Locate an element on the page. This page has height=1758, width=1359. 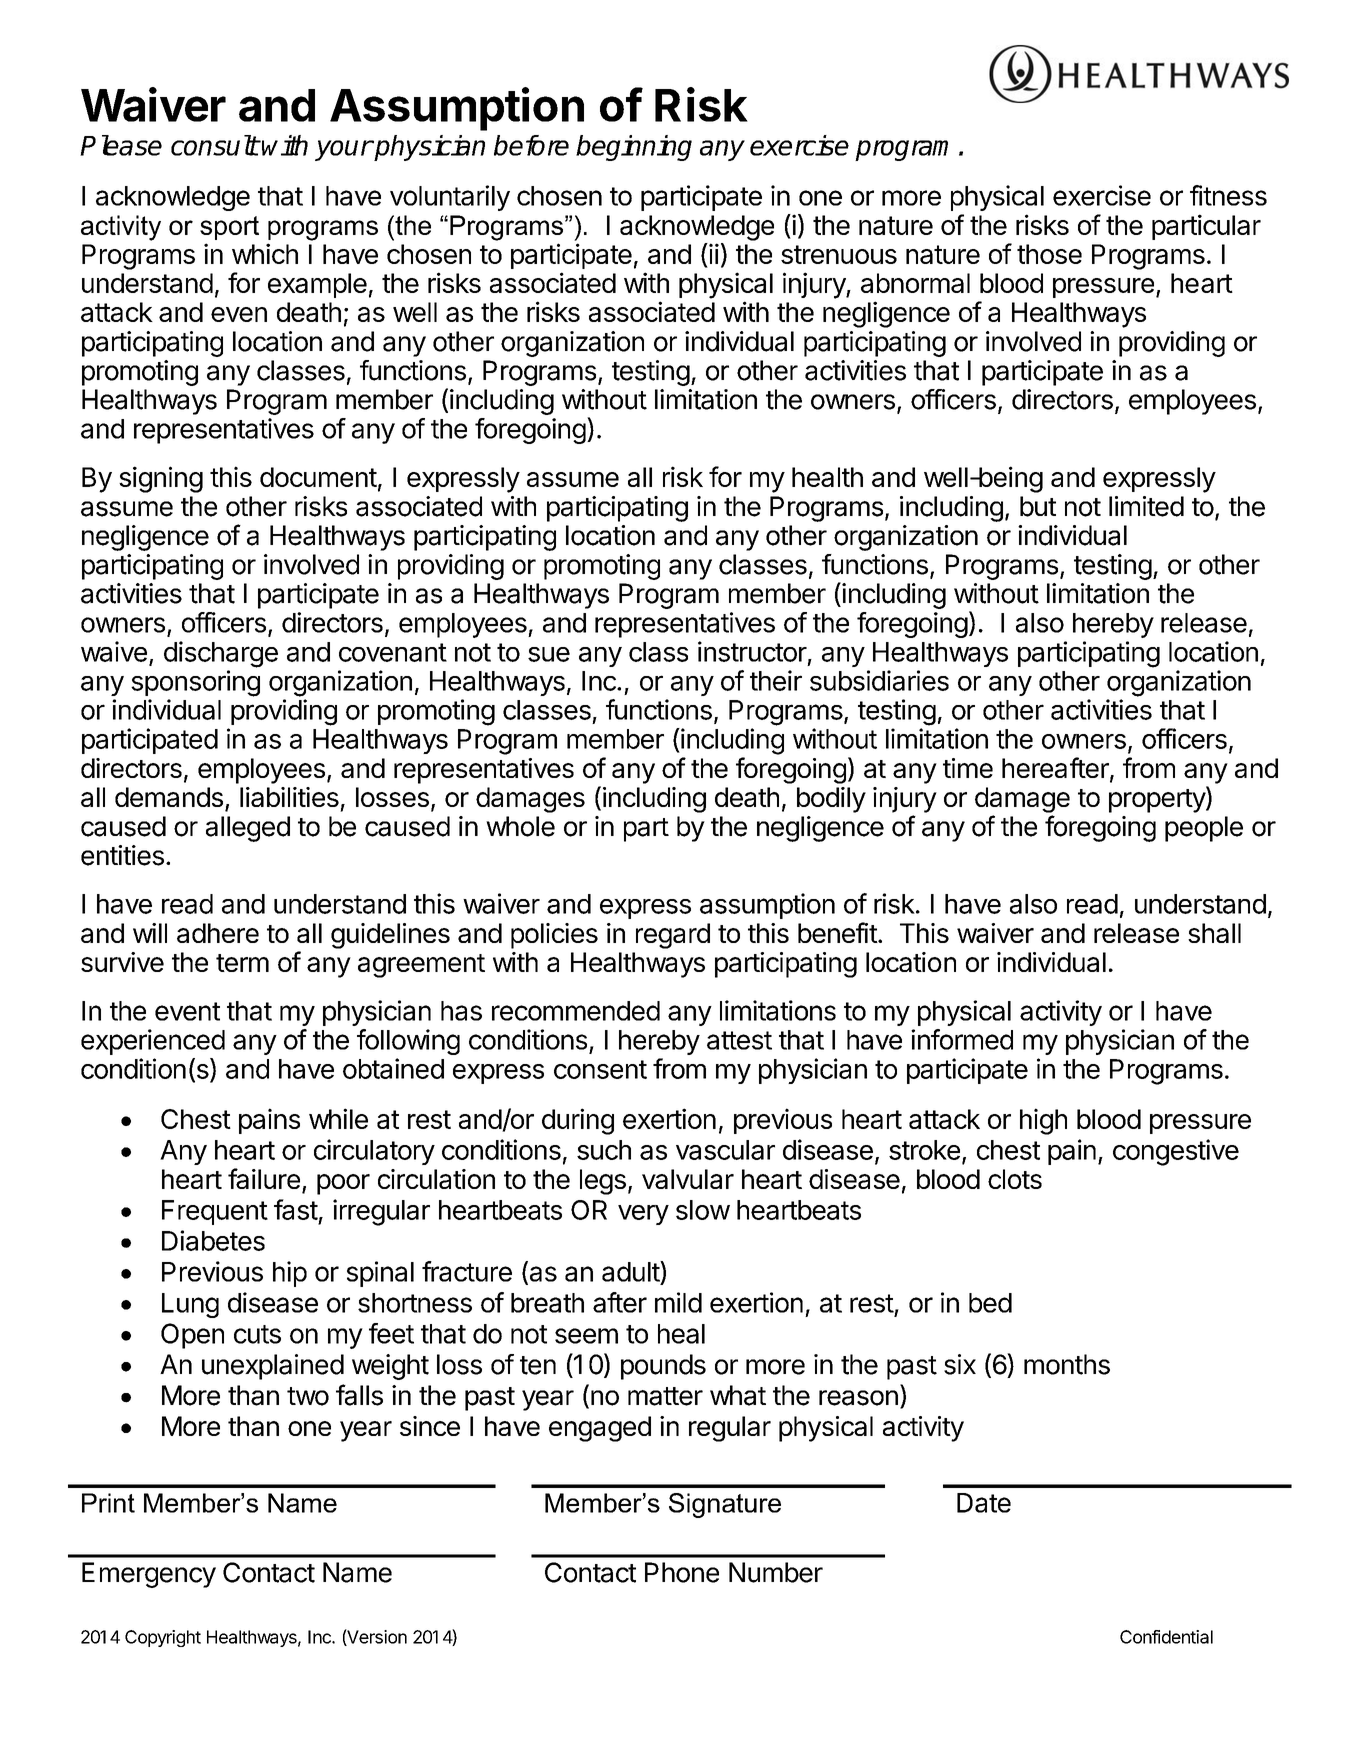
instructor is located at coordinates (752, 651).
